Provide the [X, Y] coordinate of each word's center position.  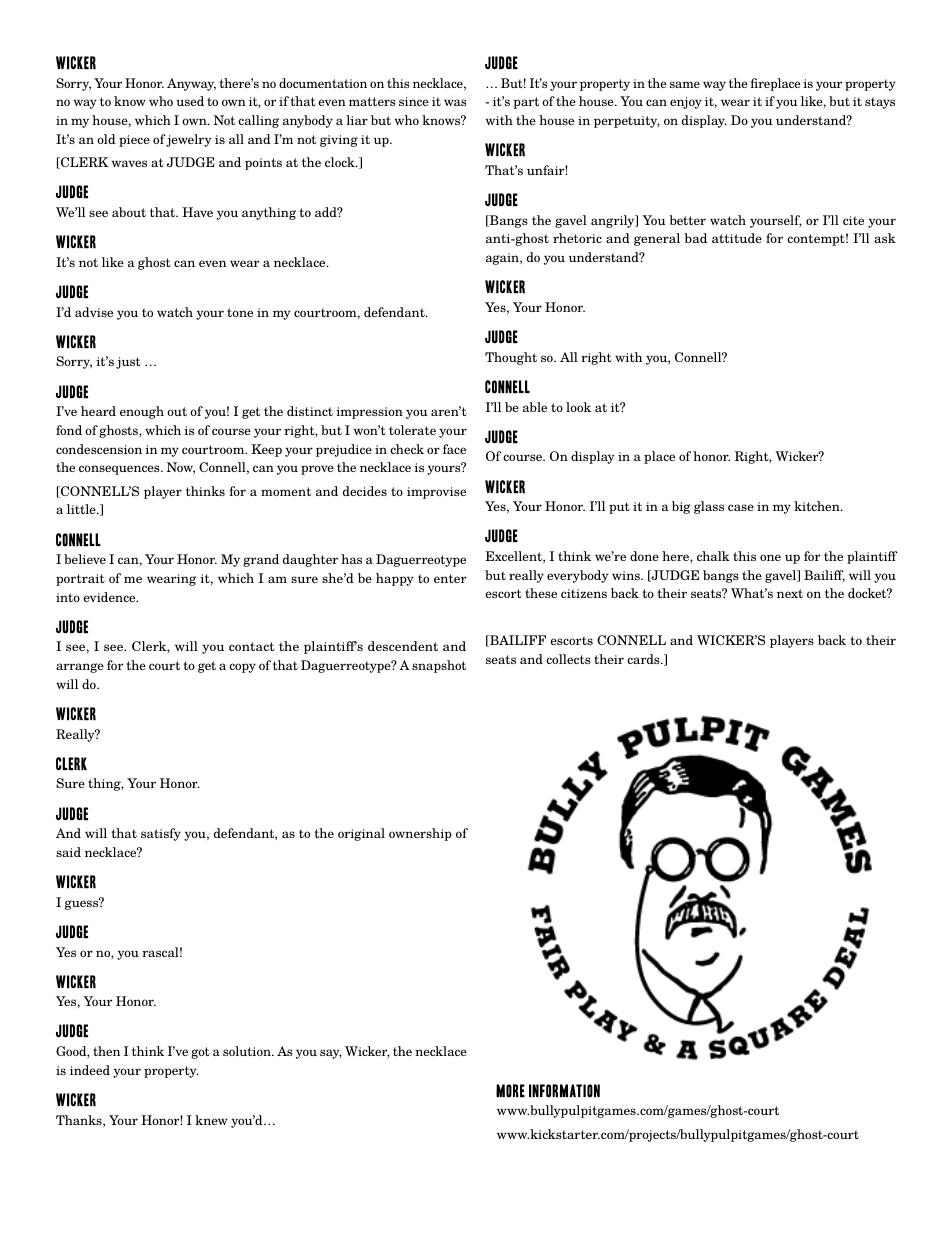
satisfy [161, 834]
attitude [737, 238]
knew [211, 1120]
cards [644, 659]
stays [880, 103]
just [128, 363]
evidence [110, 597]
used [190, 101]
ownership [420, 834]
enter [450, 578]
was [455, 102]
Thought [511, 358]
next [790, 593]
